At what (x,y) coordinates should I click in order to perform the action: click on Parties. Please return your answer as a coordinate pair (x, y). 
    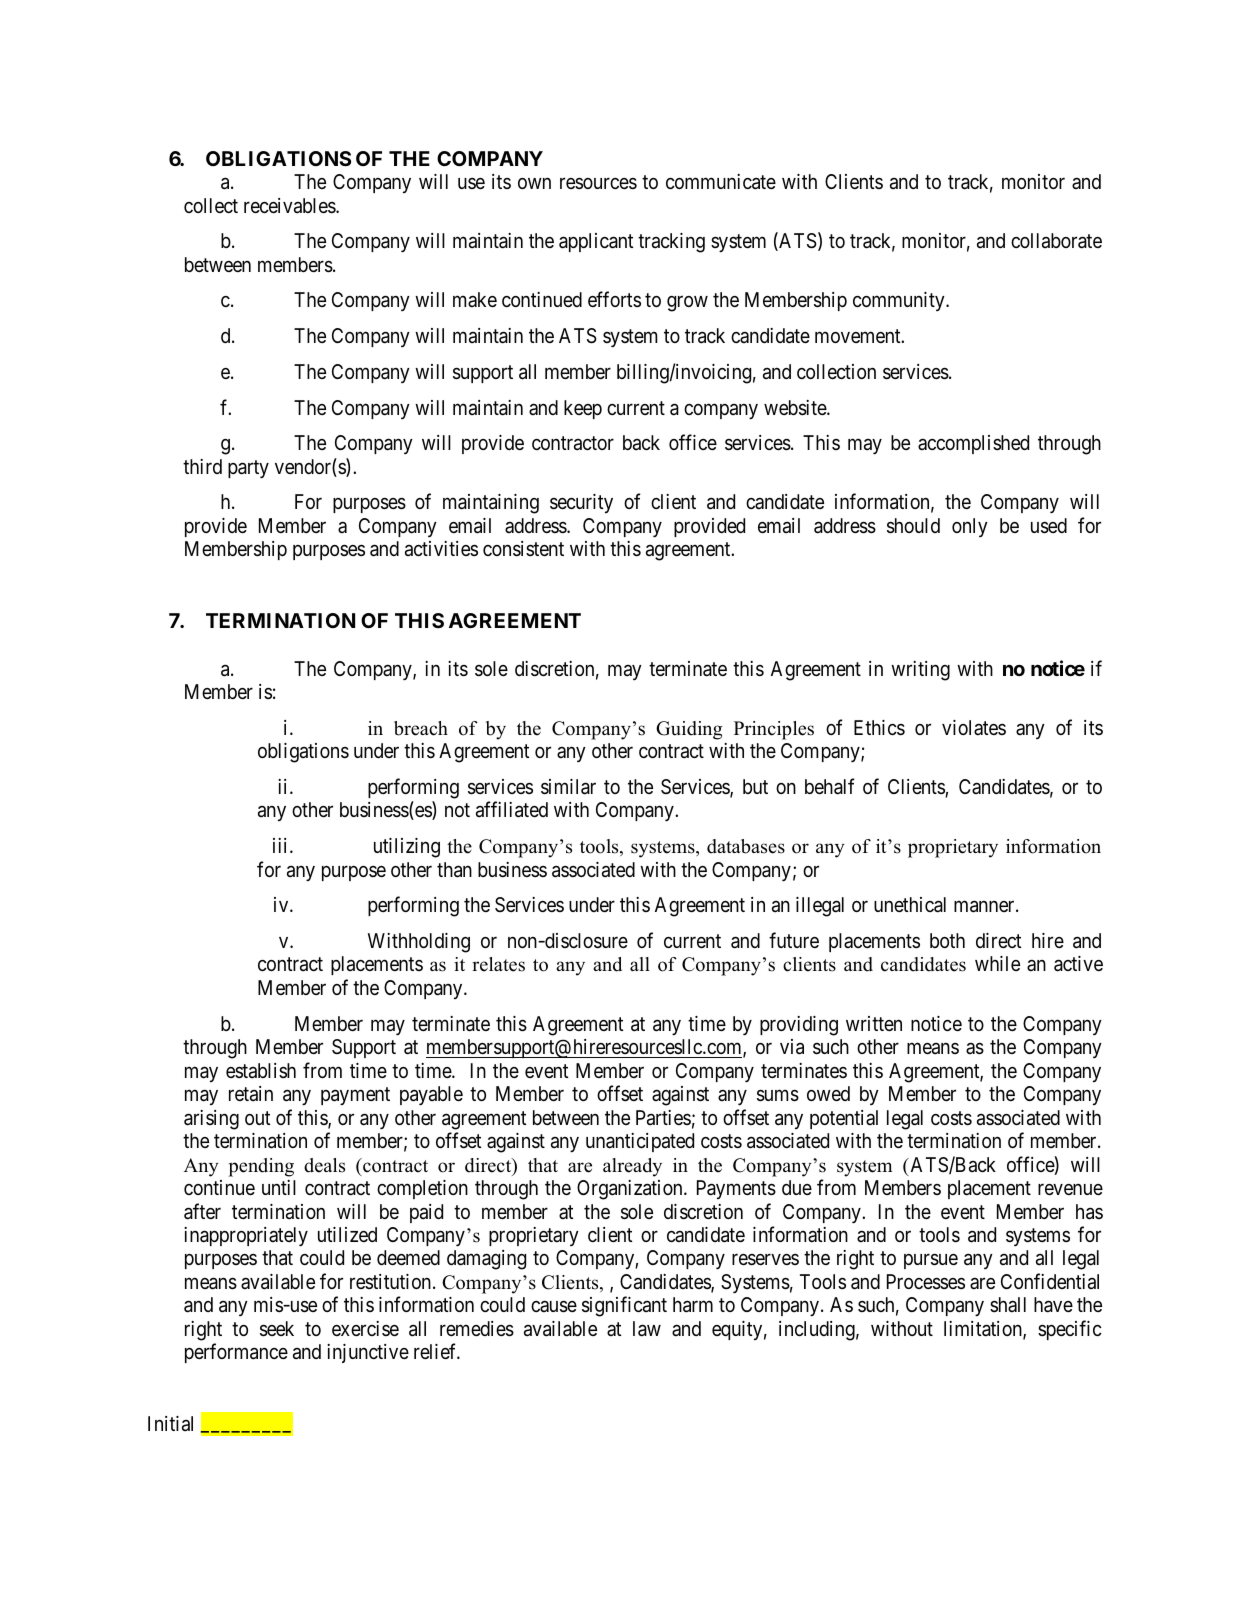
    Looking at the image, I should click on (663, 1118).
